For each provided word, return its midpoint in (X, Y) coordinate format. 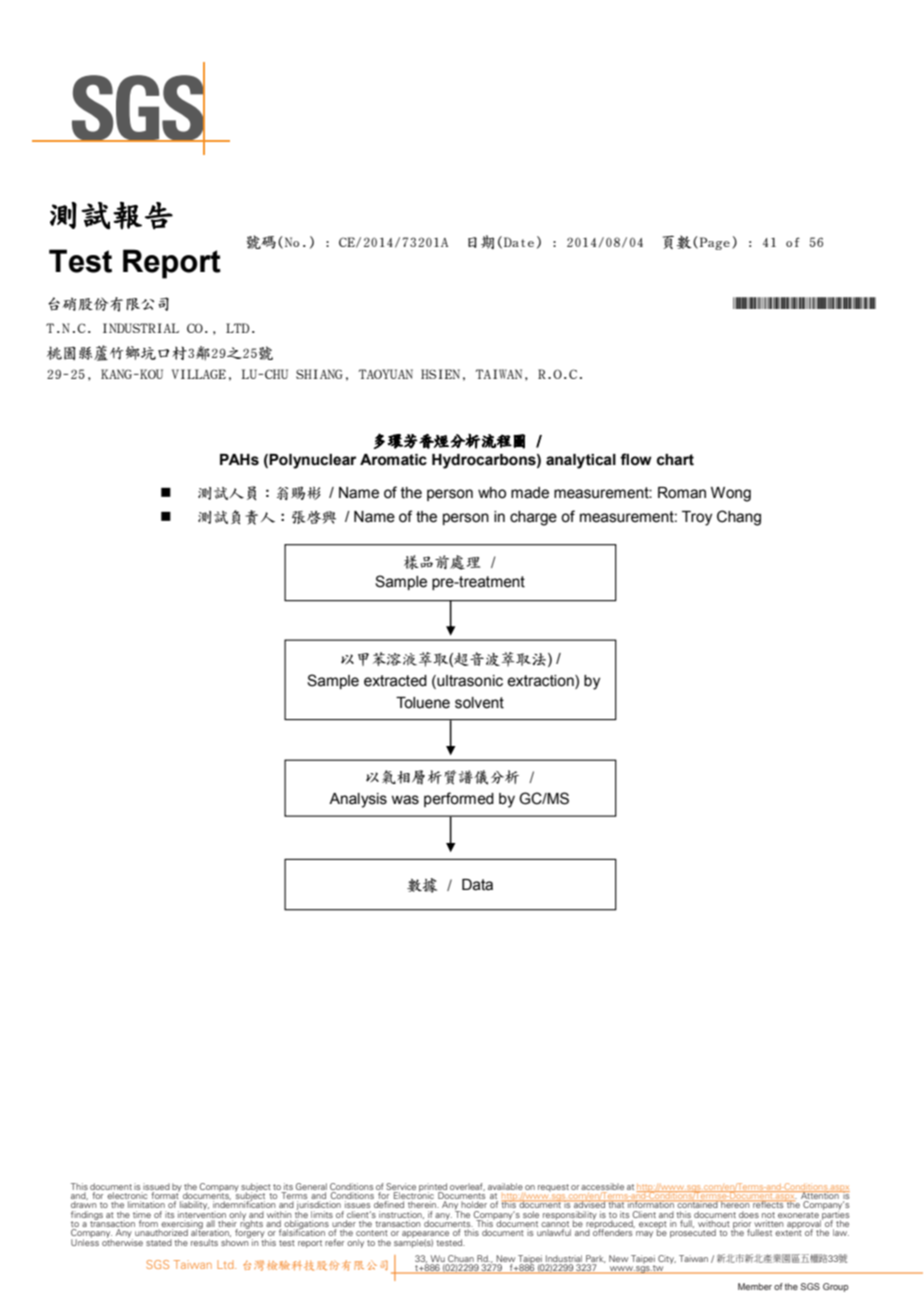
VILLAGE (199, 374)
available (505, 1186)
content (372, 1233)
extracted (395, 681)
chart (675, 460)
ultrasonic (469, 681)
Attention (820, 1196)
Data (477, 885)
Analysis (358, 800)
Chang (739, 518)
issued (156, 1186)
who (492, 493)
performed (459, 799)
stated (159, 1242)
